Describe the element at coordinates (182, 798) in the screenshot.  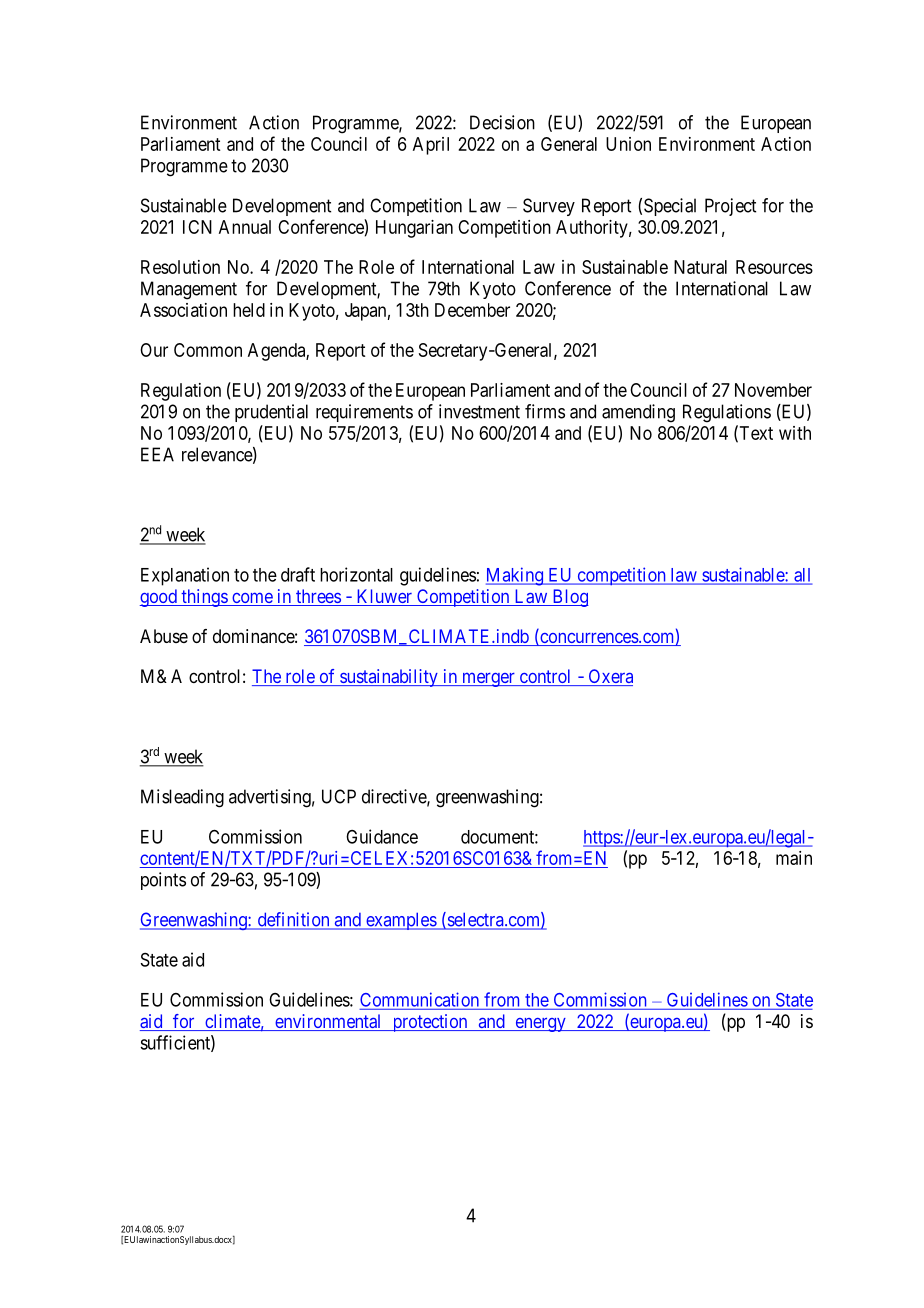
I see `Misleading` at that location.
